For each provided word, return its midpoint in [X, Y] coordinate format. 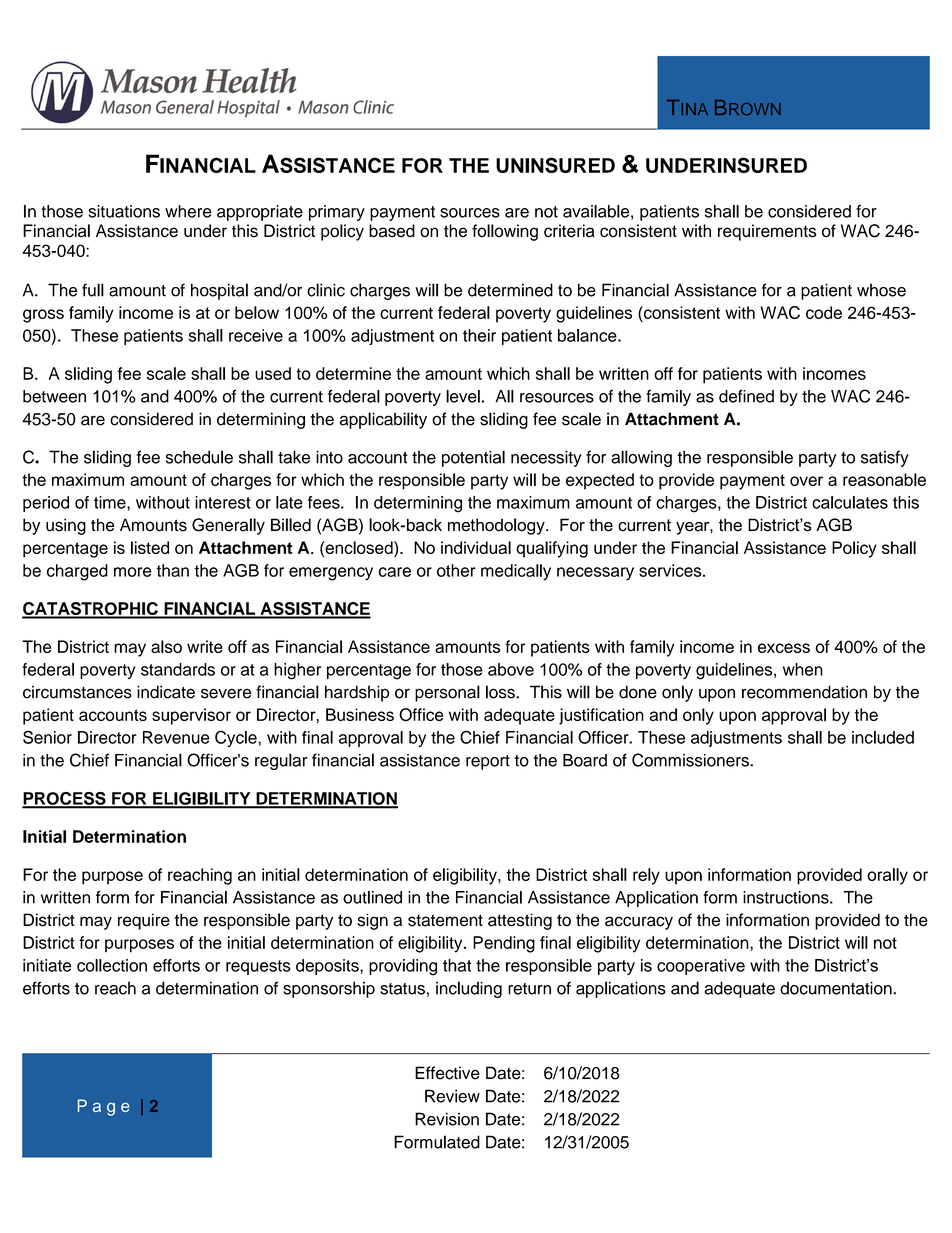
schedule [199, 457]
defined [746, 396]
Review [452, 1096]
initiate [47, 965]
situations [124, 211]
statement [445, 920]
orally [887, 876]
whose [881, 290]
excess [784, 648]
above [511, 669]
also [166, 646]
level [463, 396]
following [505, 232]
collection [112, 965]
